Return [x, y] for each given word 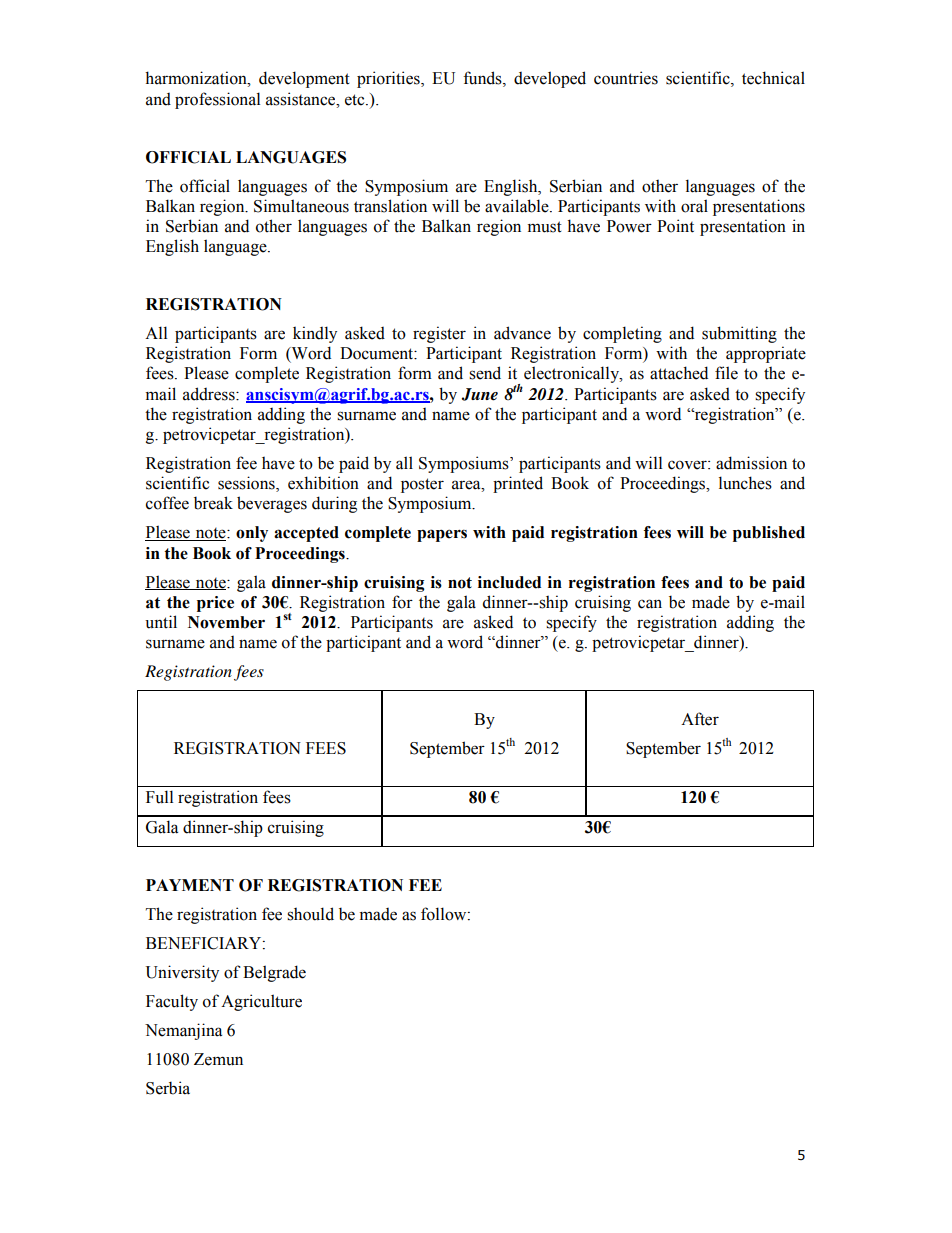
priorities [389, 79]
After [700, 719]
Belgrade [274, 973]
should [310, 914]
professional [217, 100]
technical [773, 78]
